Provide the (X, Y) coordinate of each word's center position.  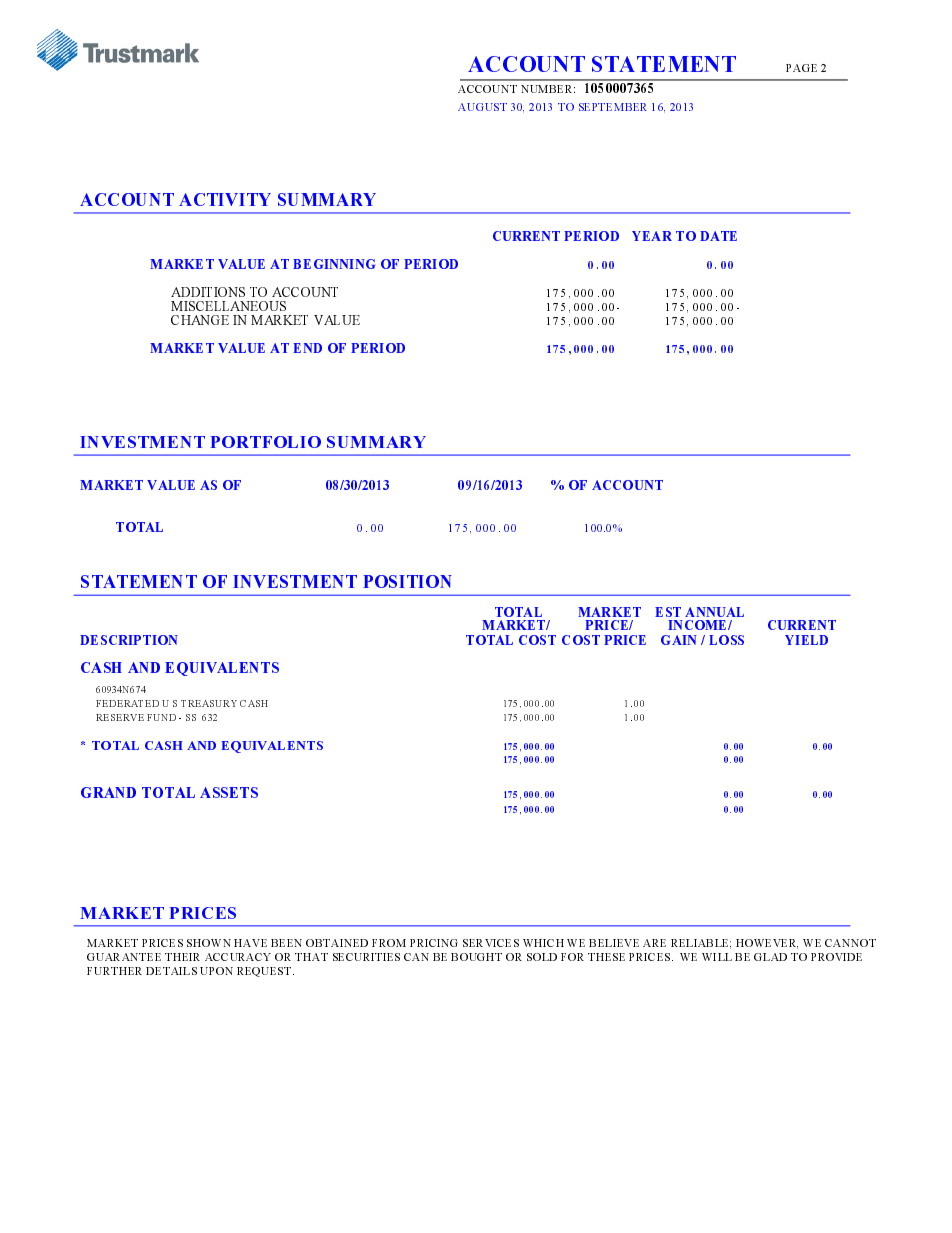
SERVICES (491, 943)
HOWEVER (767, 944)
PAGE (801, 68)
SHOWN (209, 943)
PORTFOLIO (265, 442)
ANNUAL (714, 612)
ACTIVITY (225, 199)
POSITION (407, 581)
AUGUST (482, 107)
